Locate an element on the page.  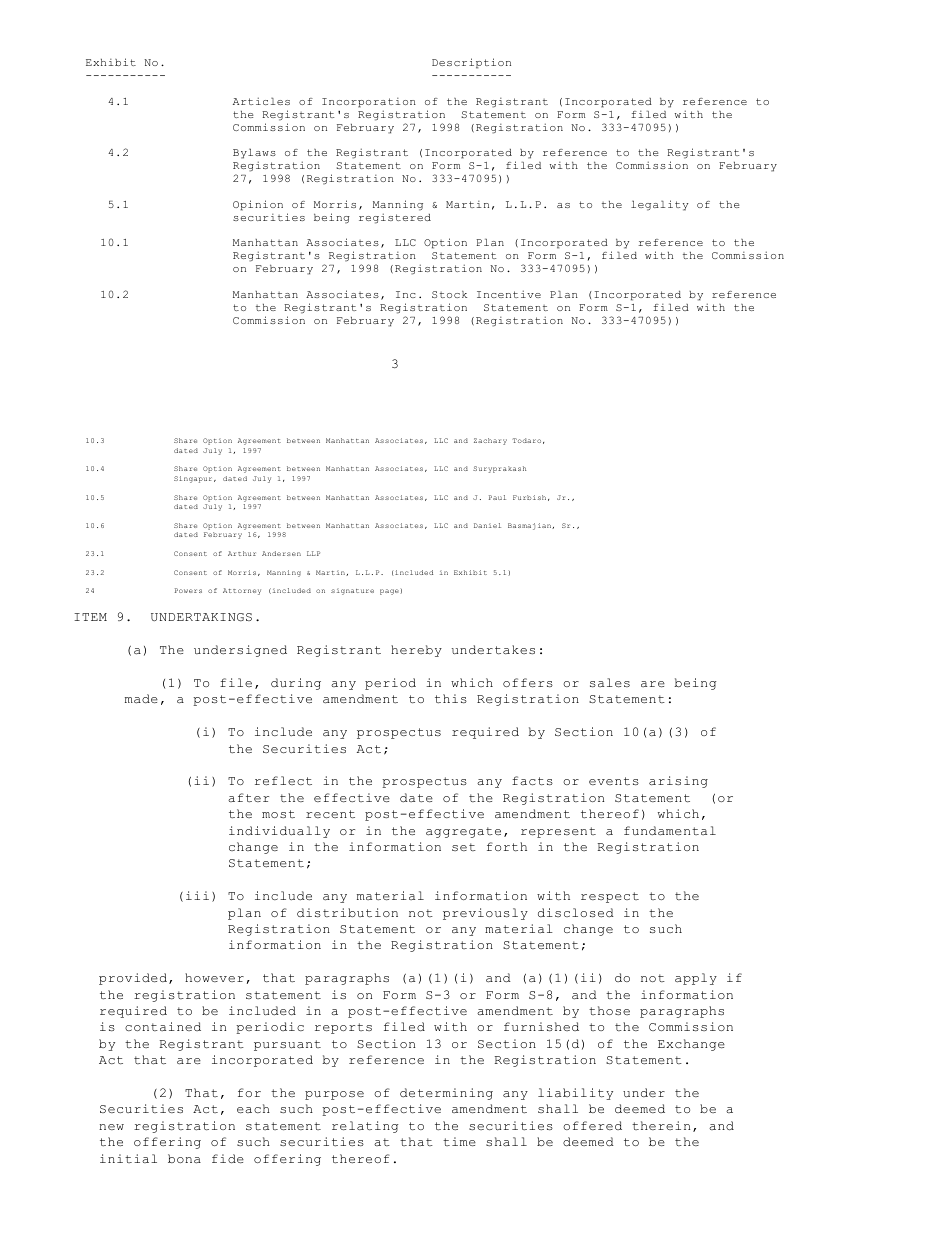
Incorporation is located at coordinates (369, 103).
